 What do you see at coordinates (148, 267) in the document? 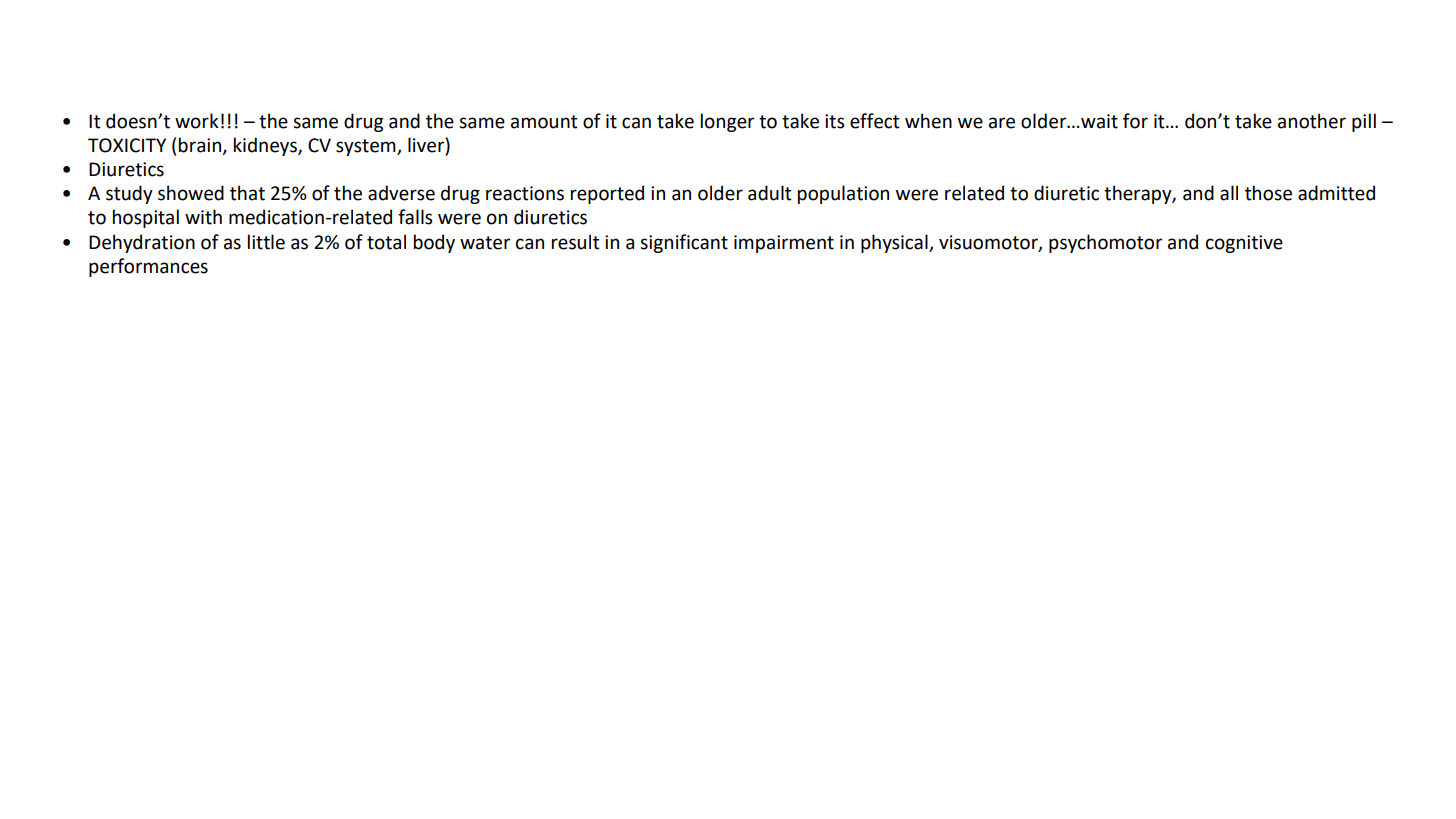
I see `performances` at bounding box center [148, 267].
